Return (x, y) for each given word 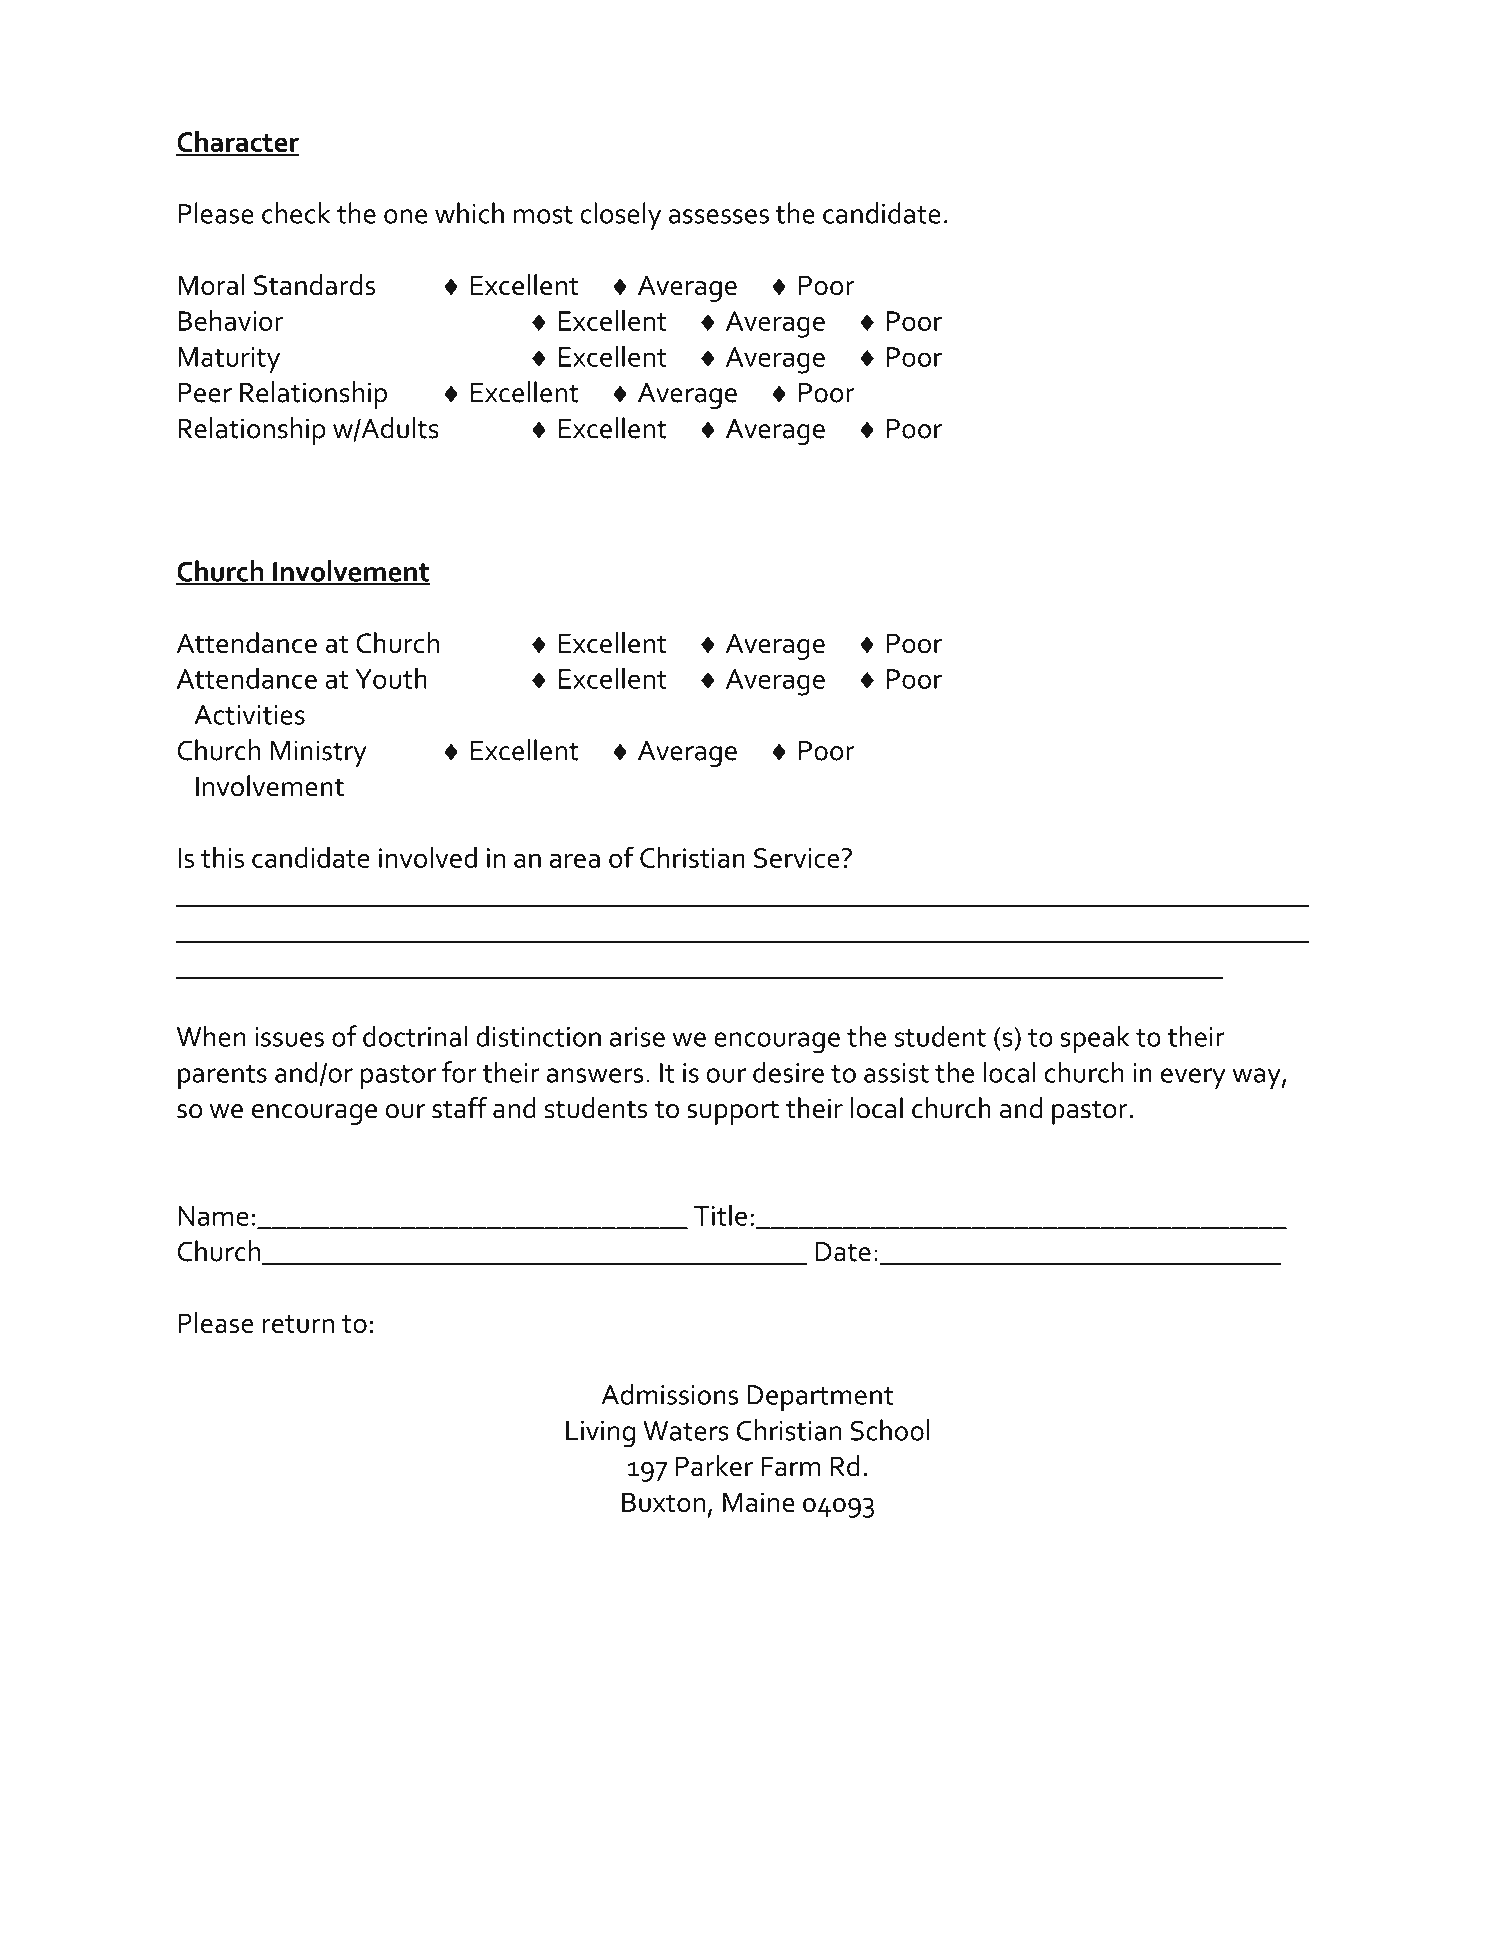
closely (620, 216)
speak (1095, 1039)
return (298, 1324)
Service (797, 858)
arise (637, 1037)
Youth (391, 678)
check (296, 213)
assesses (719, 216)
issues (289, 1037)
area (575, 860)
